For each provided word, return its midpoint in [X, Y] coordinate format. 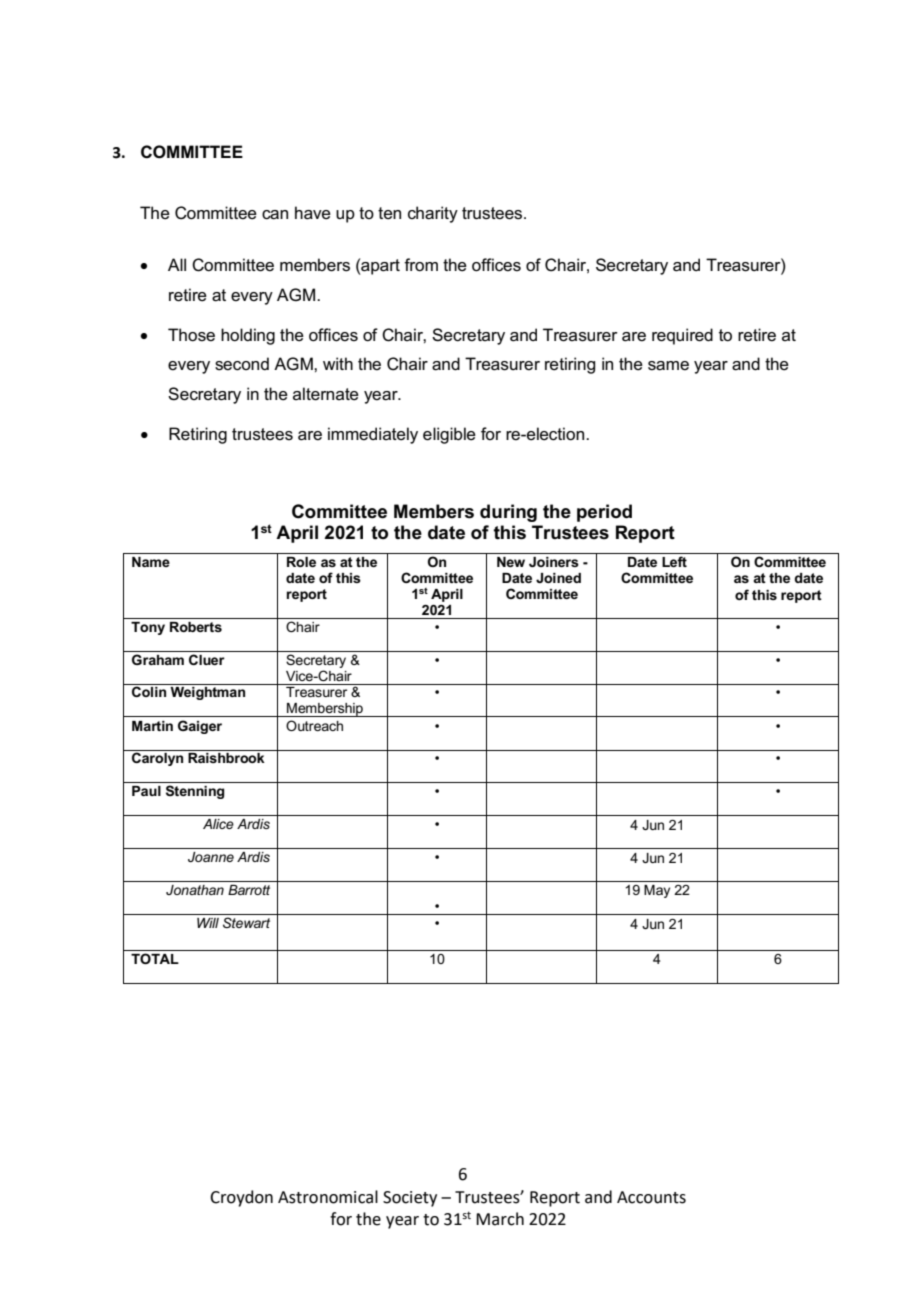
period [604, 513]
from [421, 265]
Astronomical [328, 1197]
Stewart [246, 922]
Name [151, 562]
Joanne [211, 857]
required [682, 336]
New [511, 562]
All [177, 264]
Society [410, 1199]
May [657, 891]
